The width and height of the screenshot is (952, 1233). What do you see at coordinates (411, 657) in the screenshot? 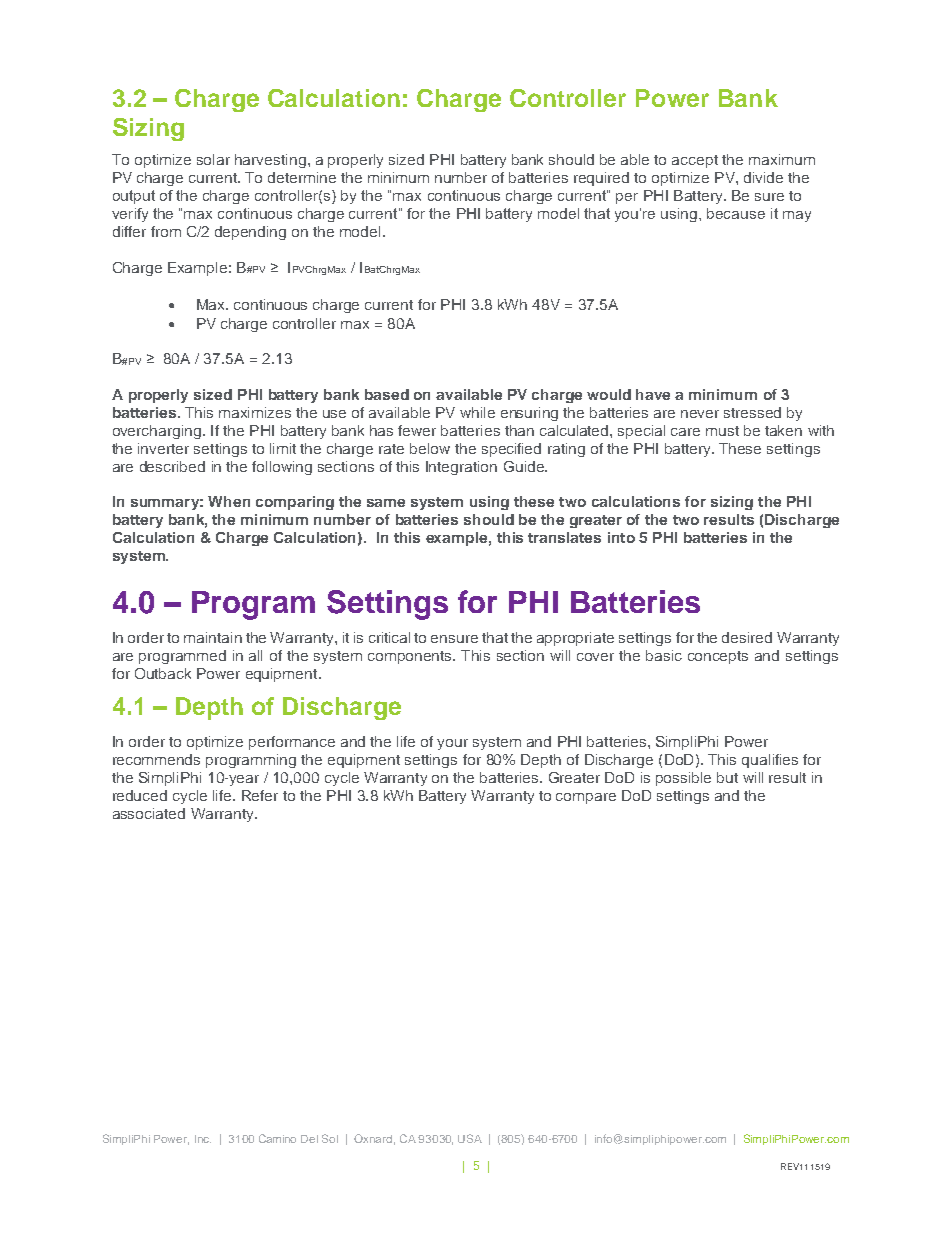
I see `components` at bounding box center [411, 657].
